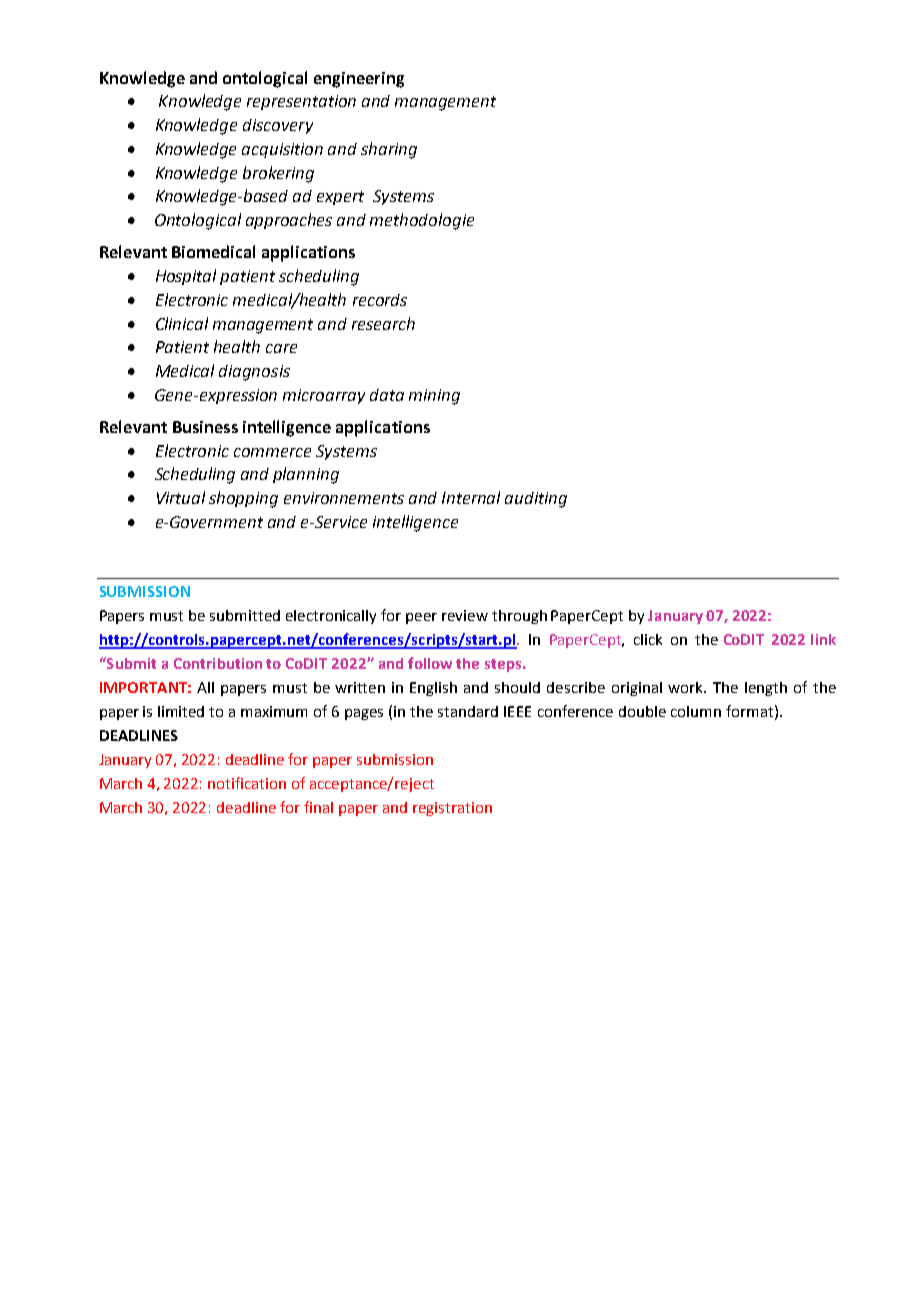 This screenshot has width=924, height=1308. What do you see at coordinates (272, 452) in the screenshot?
I see `commerce` at bounding box center [272, 452].
